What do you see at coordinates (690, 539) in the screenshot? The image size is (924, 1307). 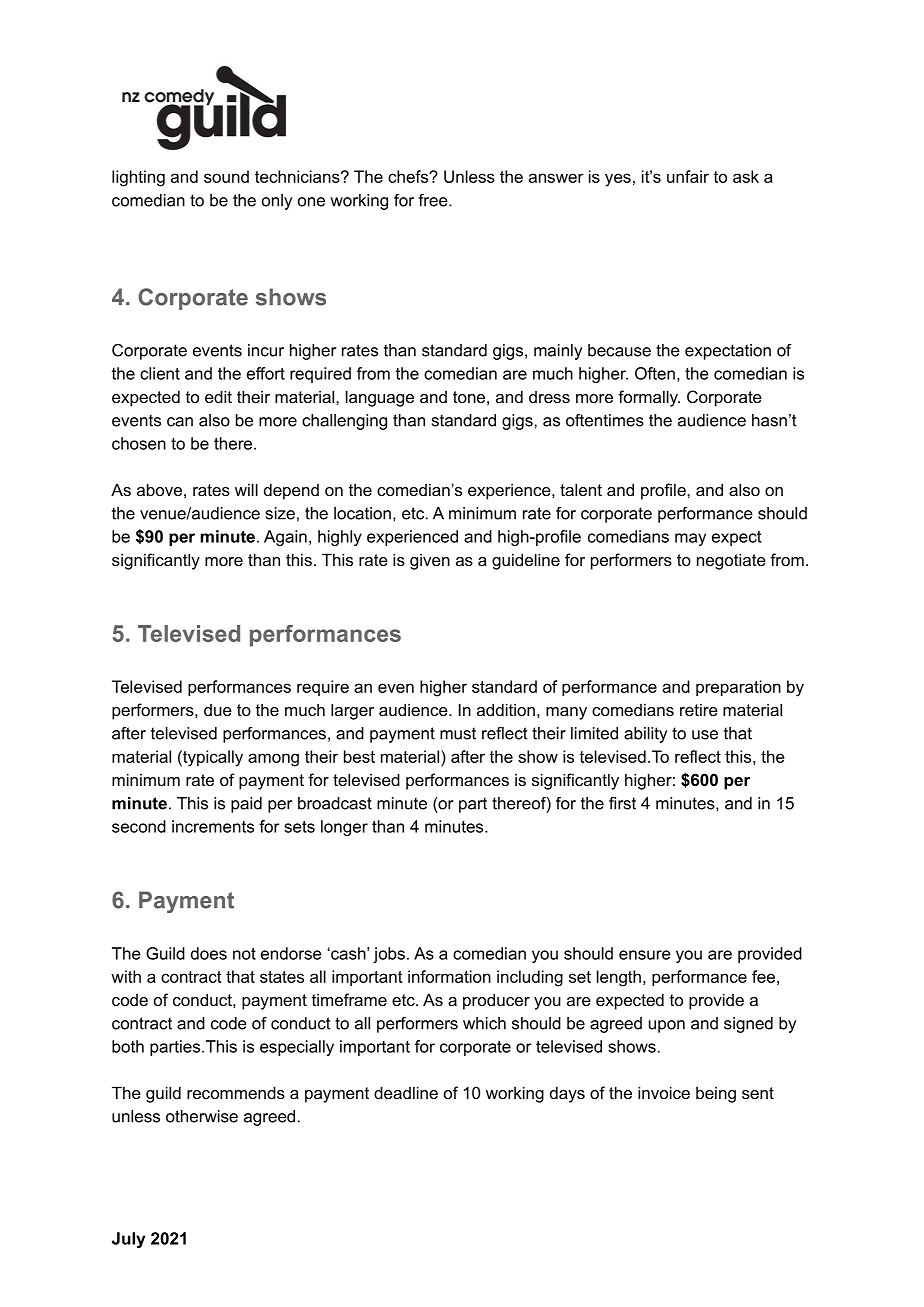 I see `may` at bounding box center [690, 539].
